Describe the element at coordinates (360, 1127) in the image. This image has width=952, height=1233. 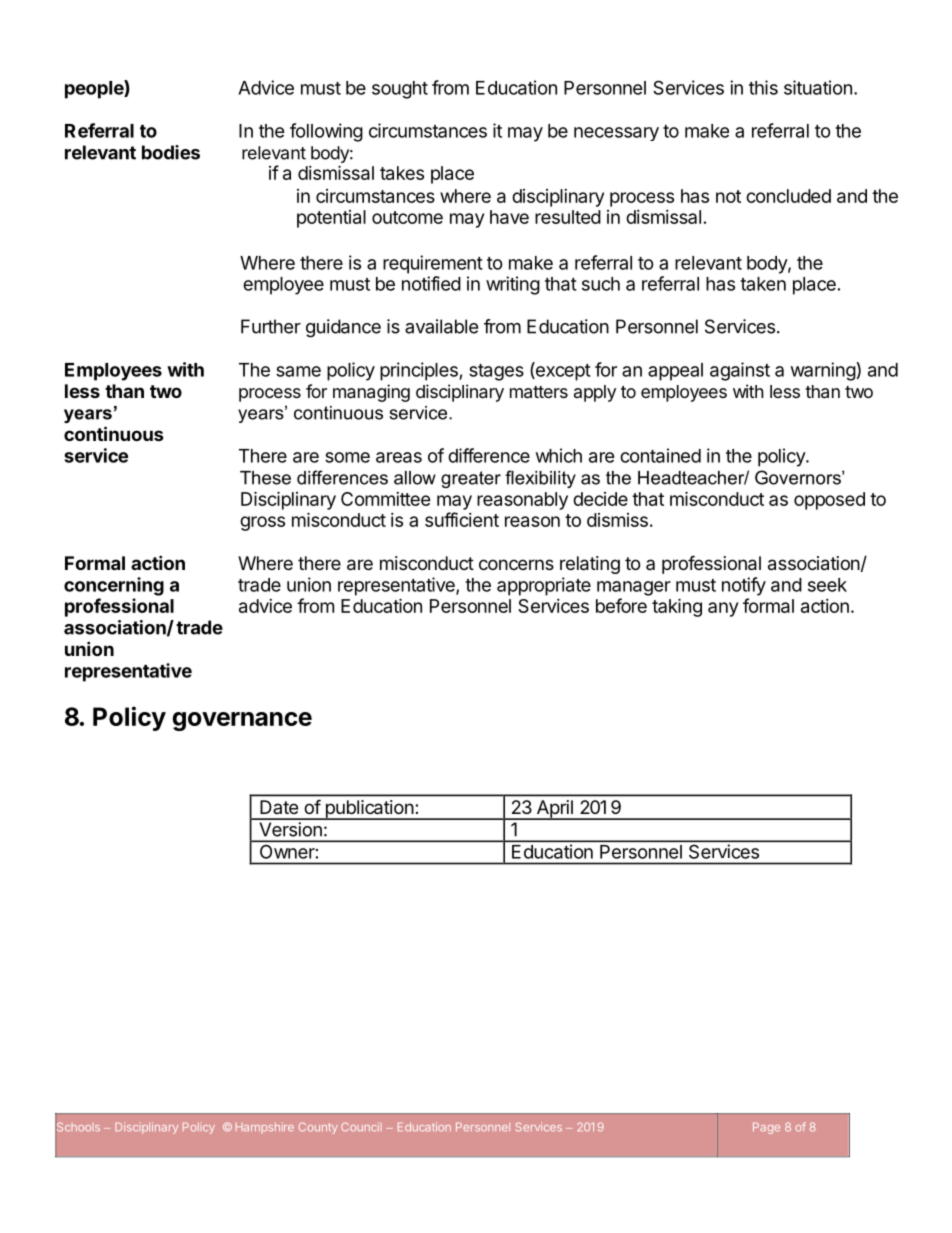
I see `Council` at that location.
